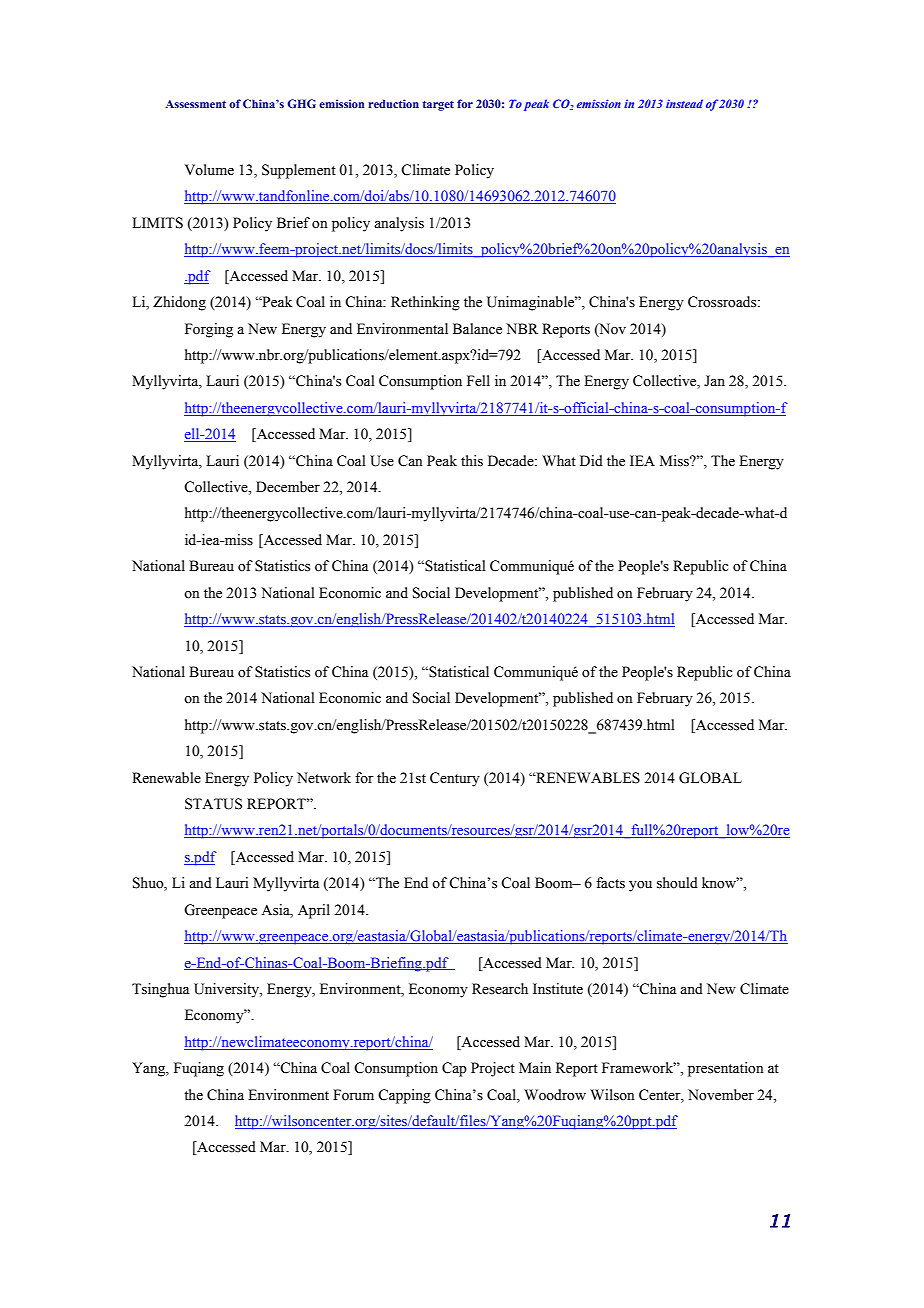 The width and height of the screenshot is (924, 1308). Describe the element at coordinates (288, 487) in the screenshot. I see `December` at that location.
